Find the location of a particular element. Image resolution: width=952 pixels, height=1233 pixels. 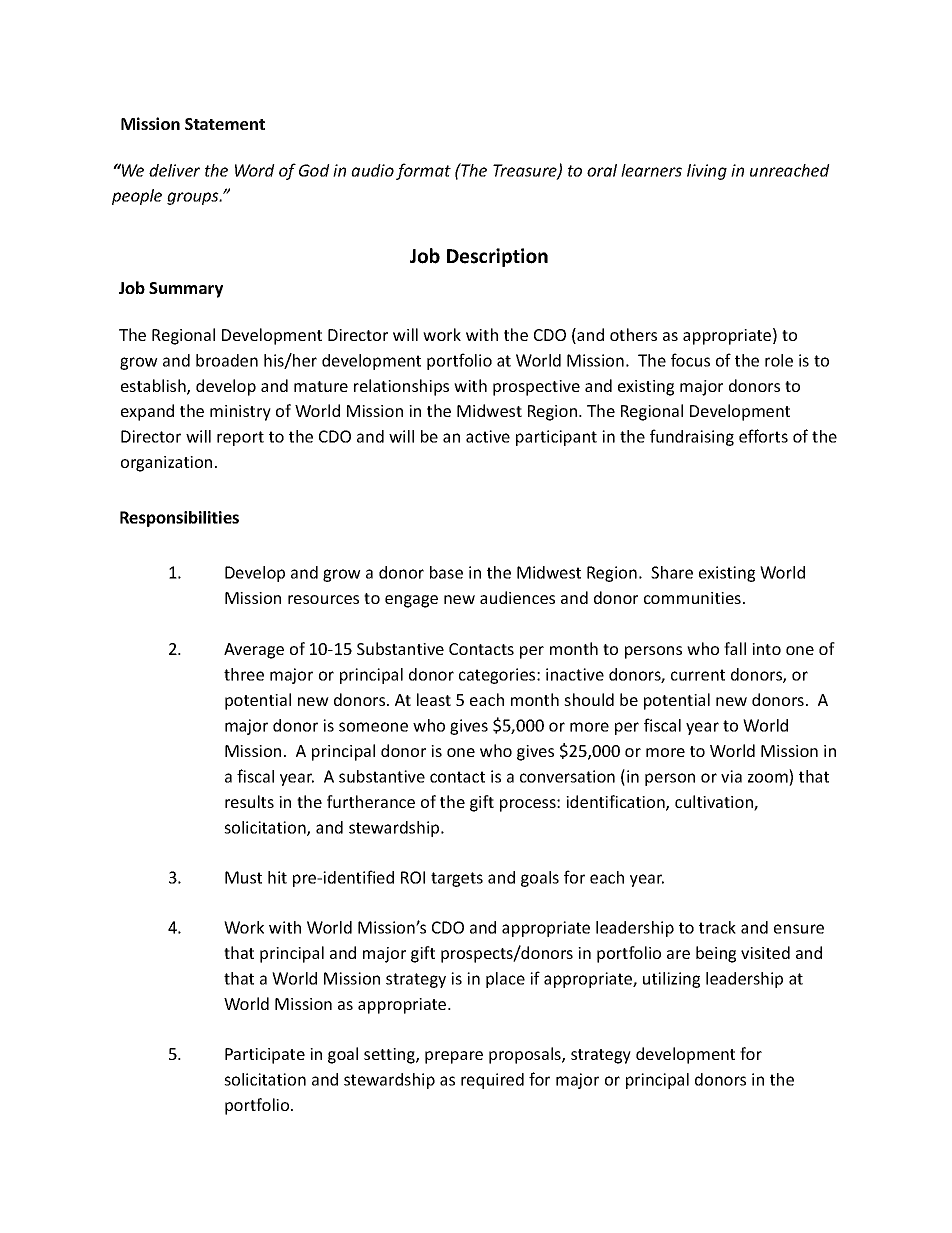

relationships is located at coordinates (401, 387).
